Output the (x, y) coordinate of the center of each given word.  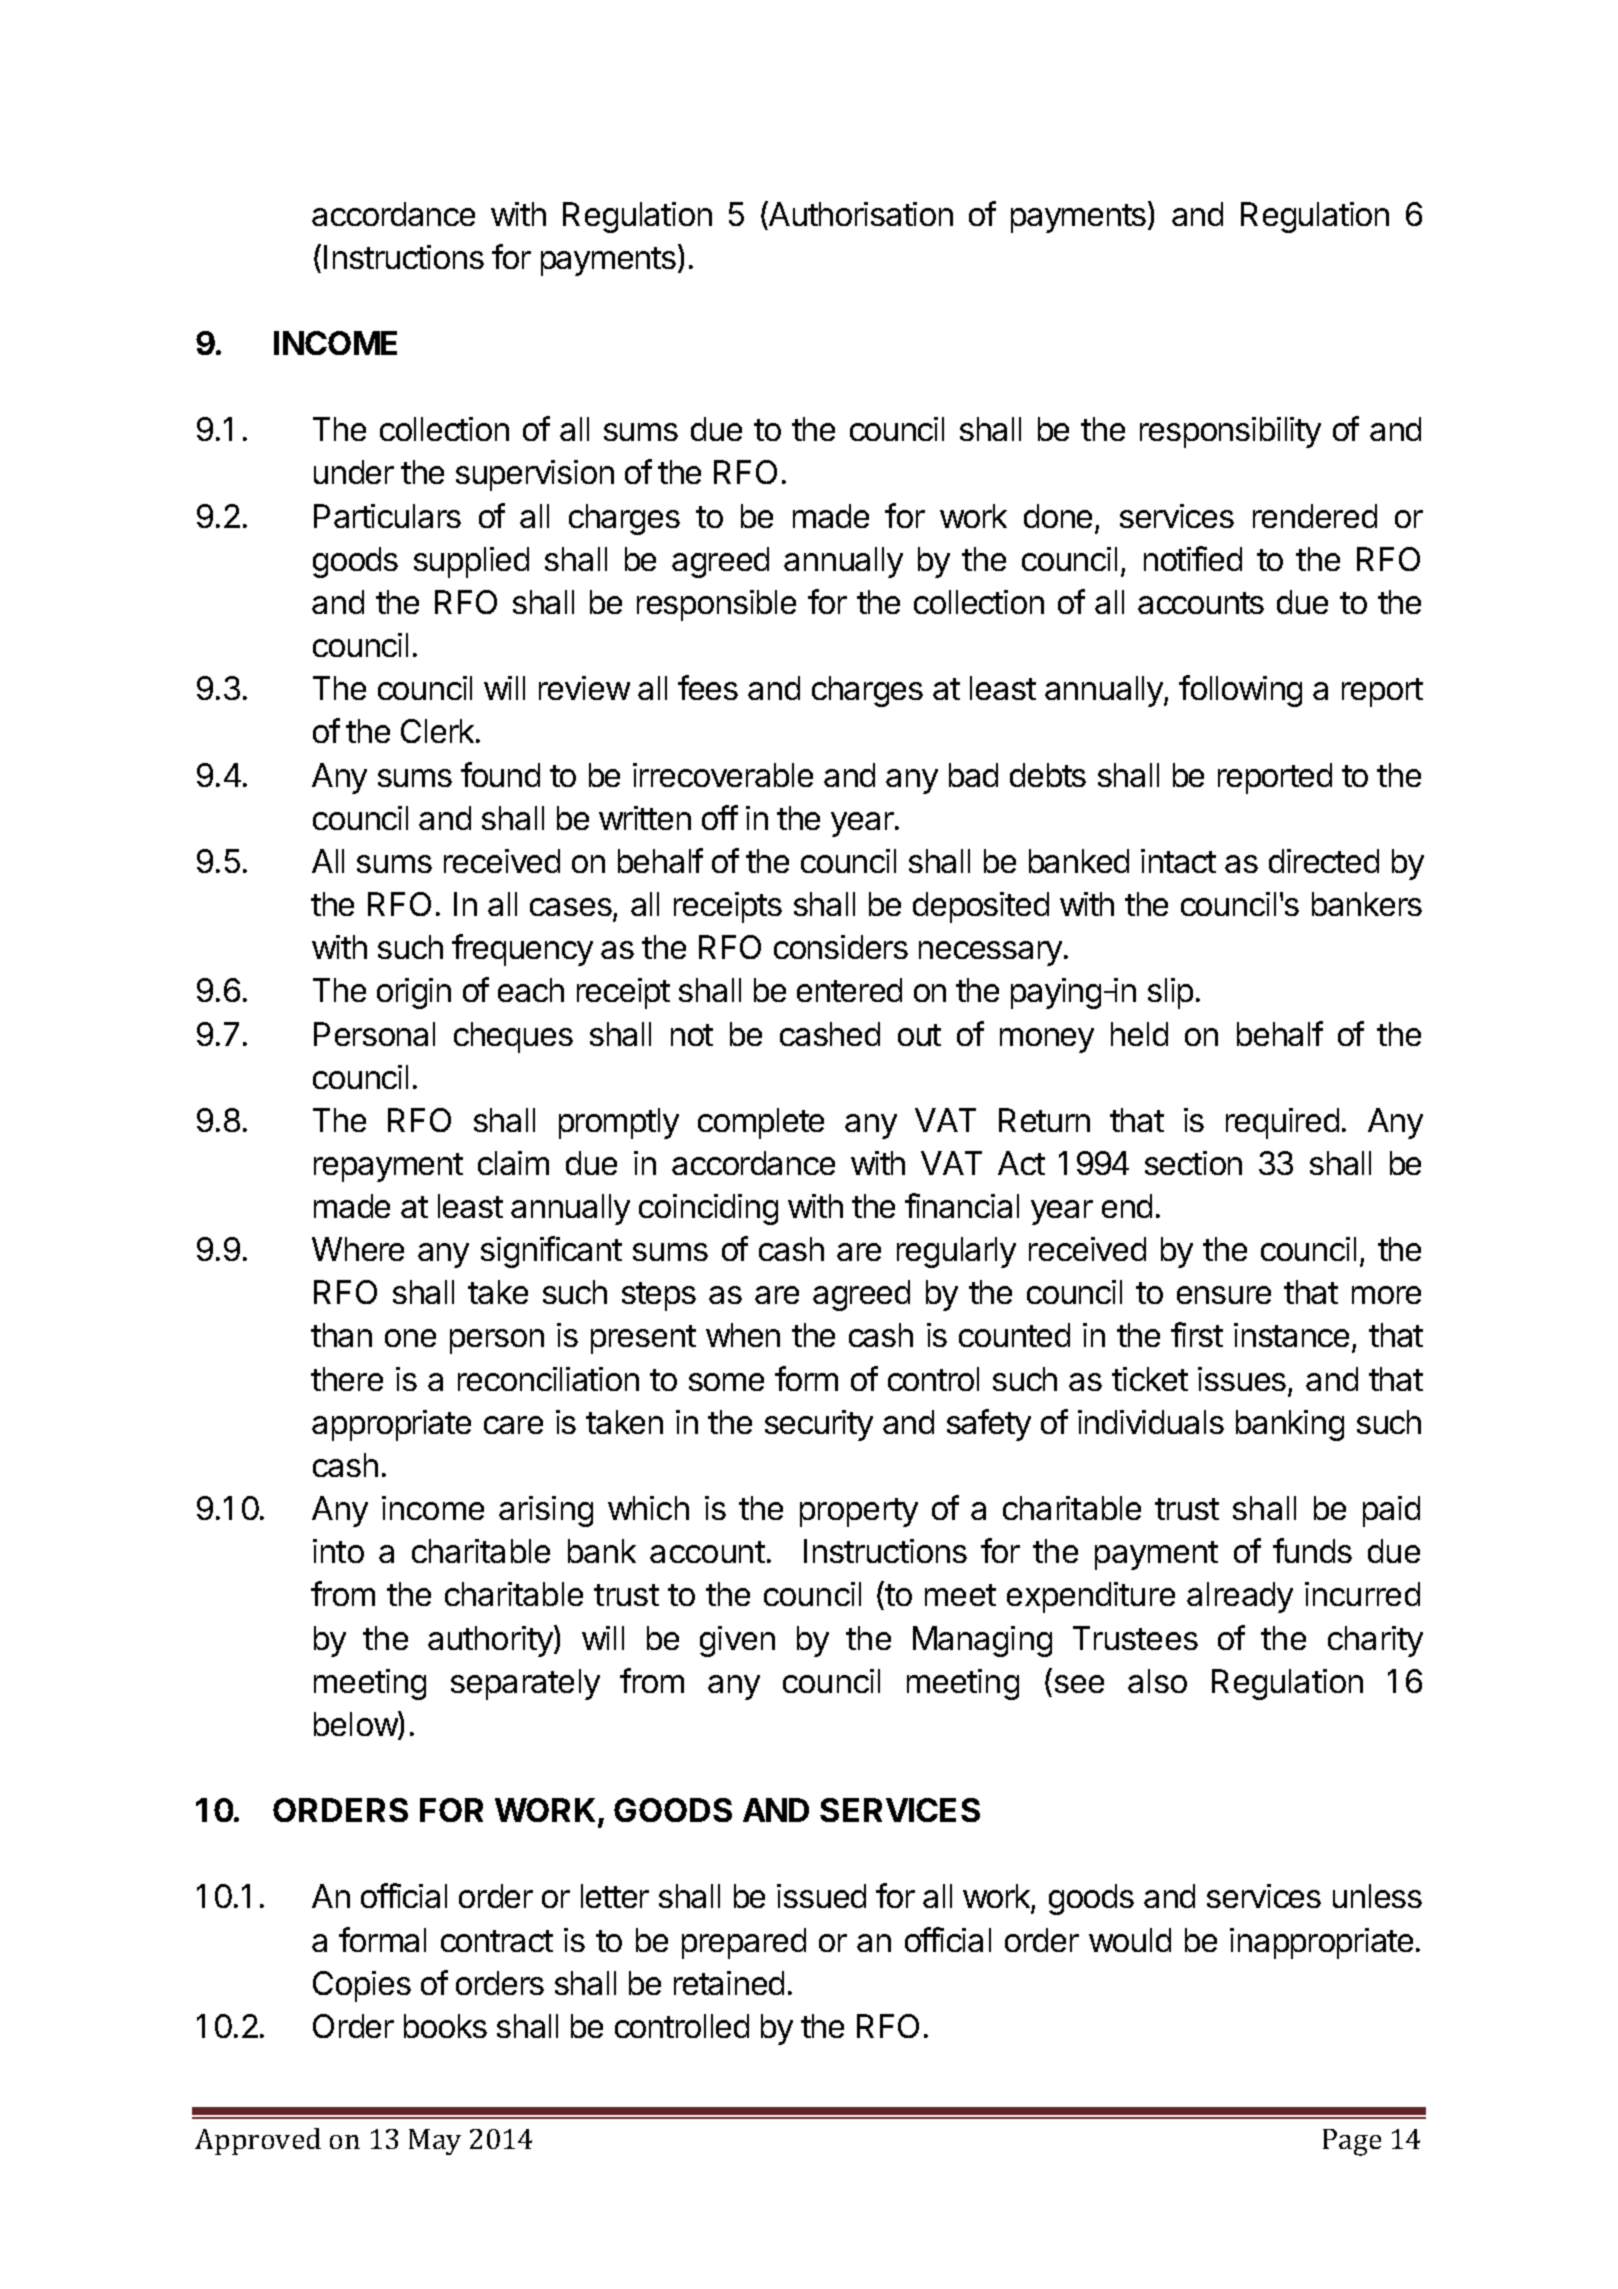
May (435, 2142)
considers (841, 947)
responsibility (1230, 432)
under (354, 472)
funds (1312, 1550)
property (859, 1512)
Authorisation (860, 213)
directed (1324, 861)
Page (1352, 2142)
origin (414, 993)
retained (729, 1983)
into (338, 1551)
